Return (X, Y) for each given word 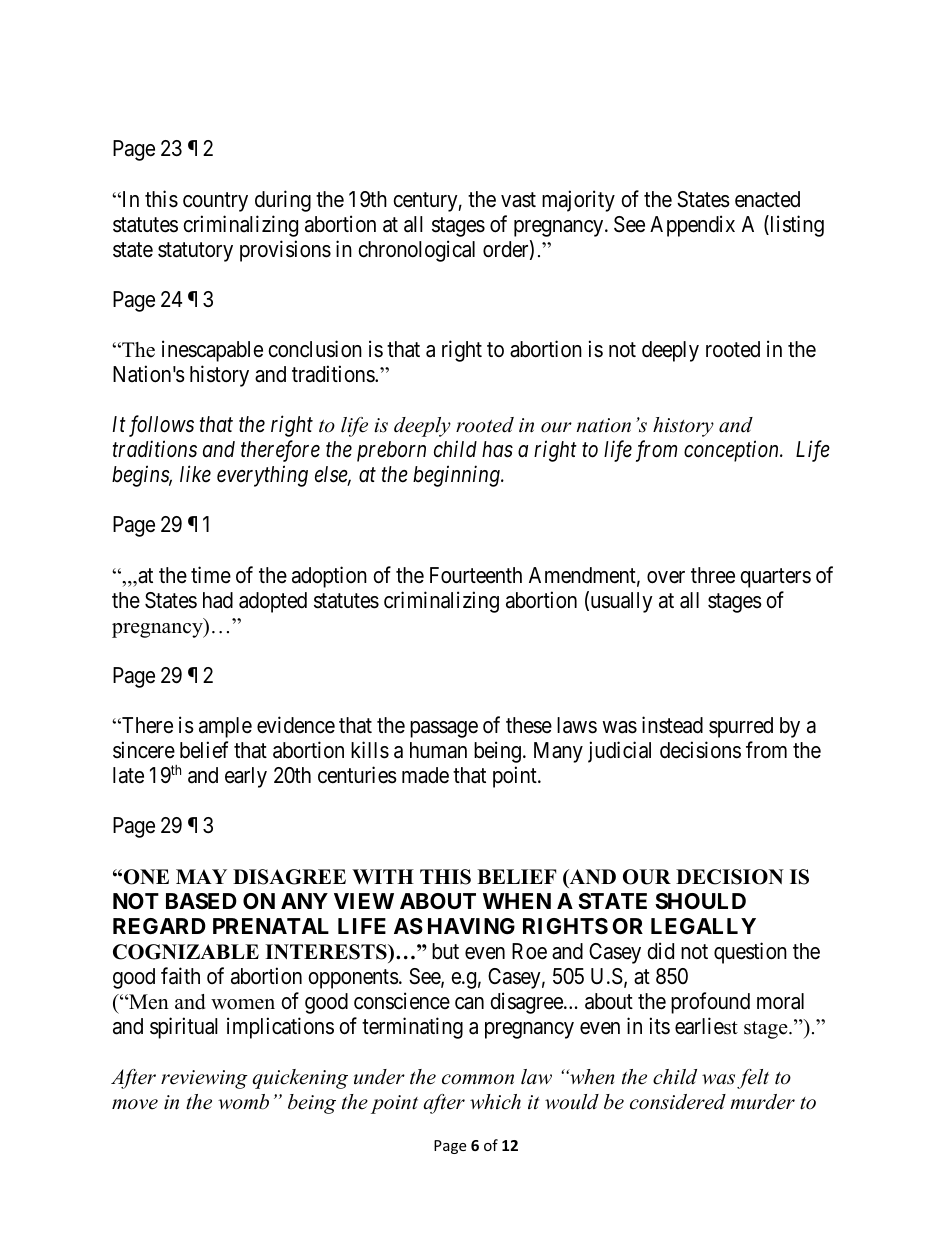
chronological (416, 251)
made (425, 775)
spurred (741, 727)
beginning (457, 476)
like (195, 473)
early (246, 777)
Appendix (692, 226)
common (478, 1079)
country (215, 202)
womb (243, 1102)
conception (732, 451)
